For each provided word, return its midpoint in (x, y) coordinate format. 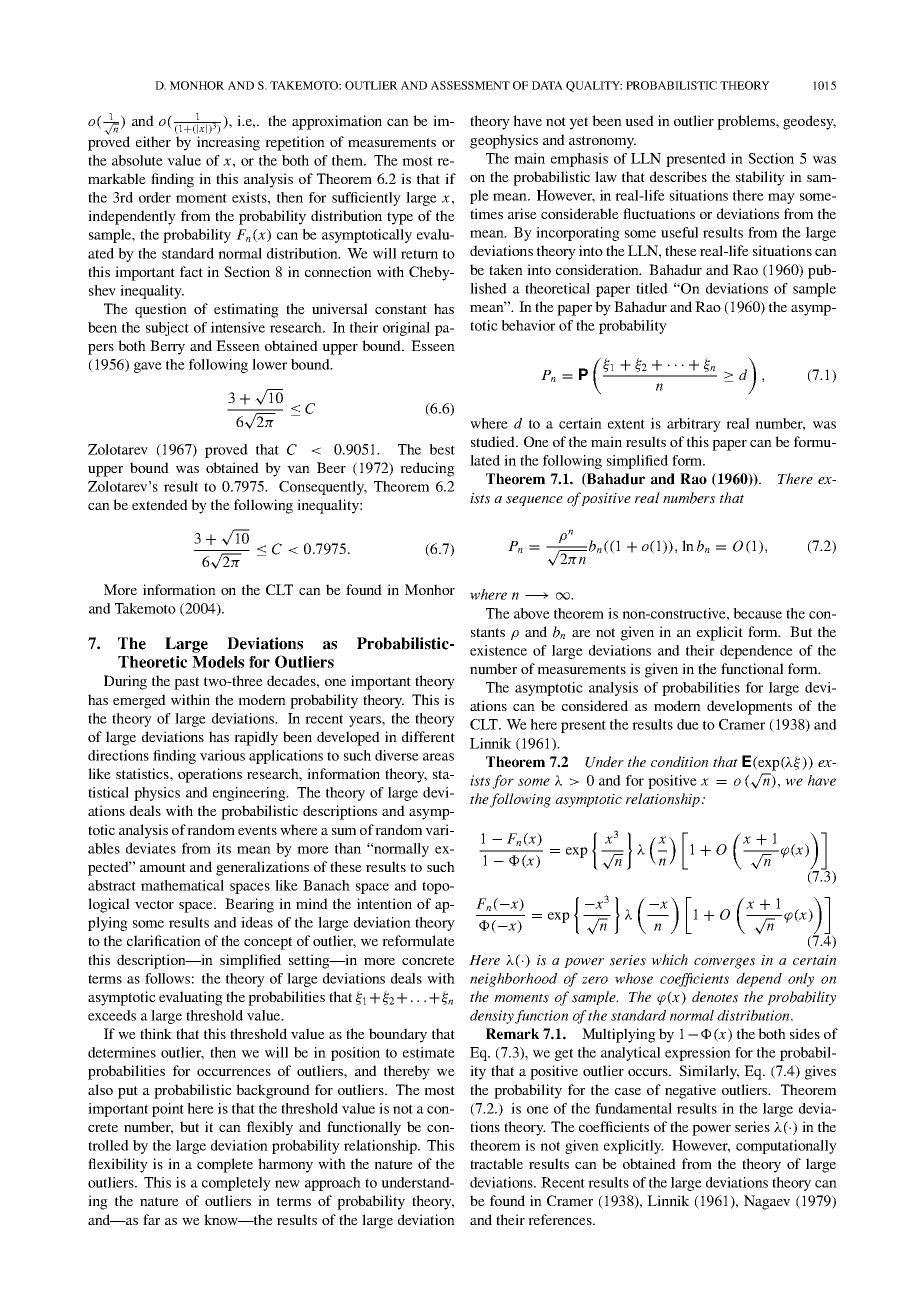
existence (498, 650)
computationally (786, 1147)
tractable (496, 1163)
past (186, 683)
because (757, 613)
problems (747, 122)
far (151, 1219)
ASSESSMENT (470, 85)
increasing (228, 143)
